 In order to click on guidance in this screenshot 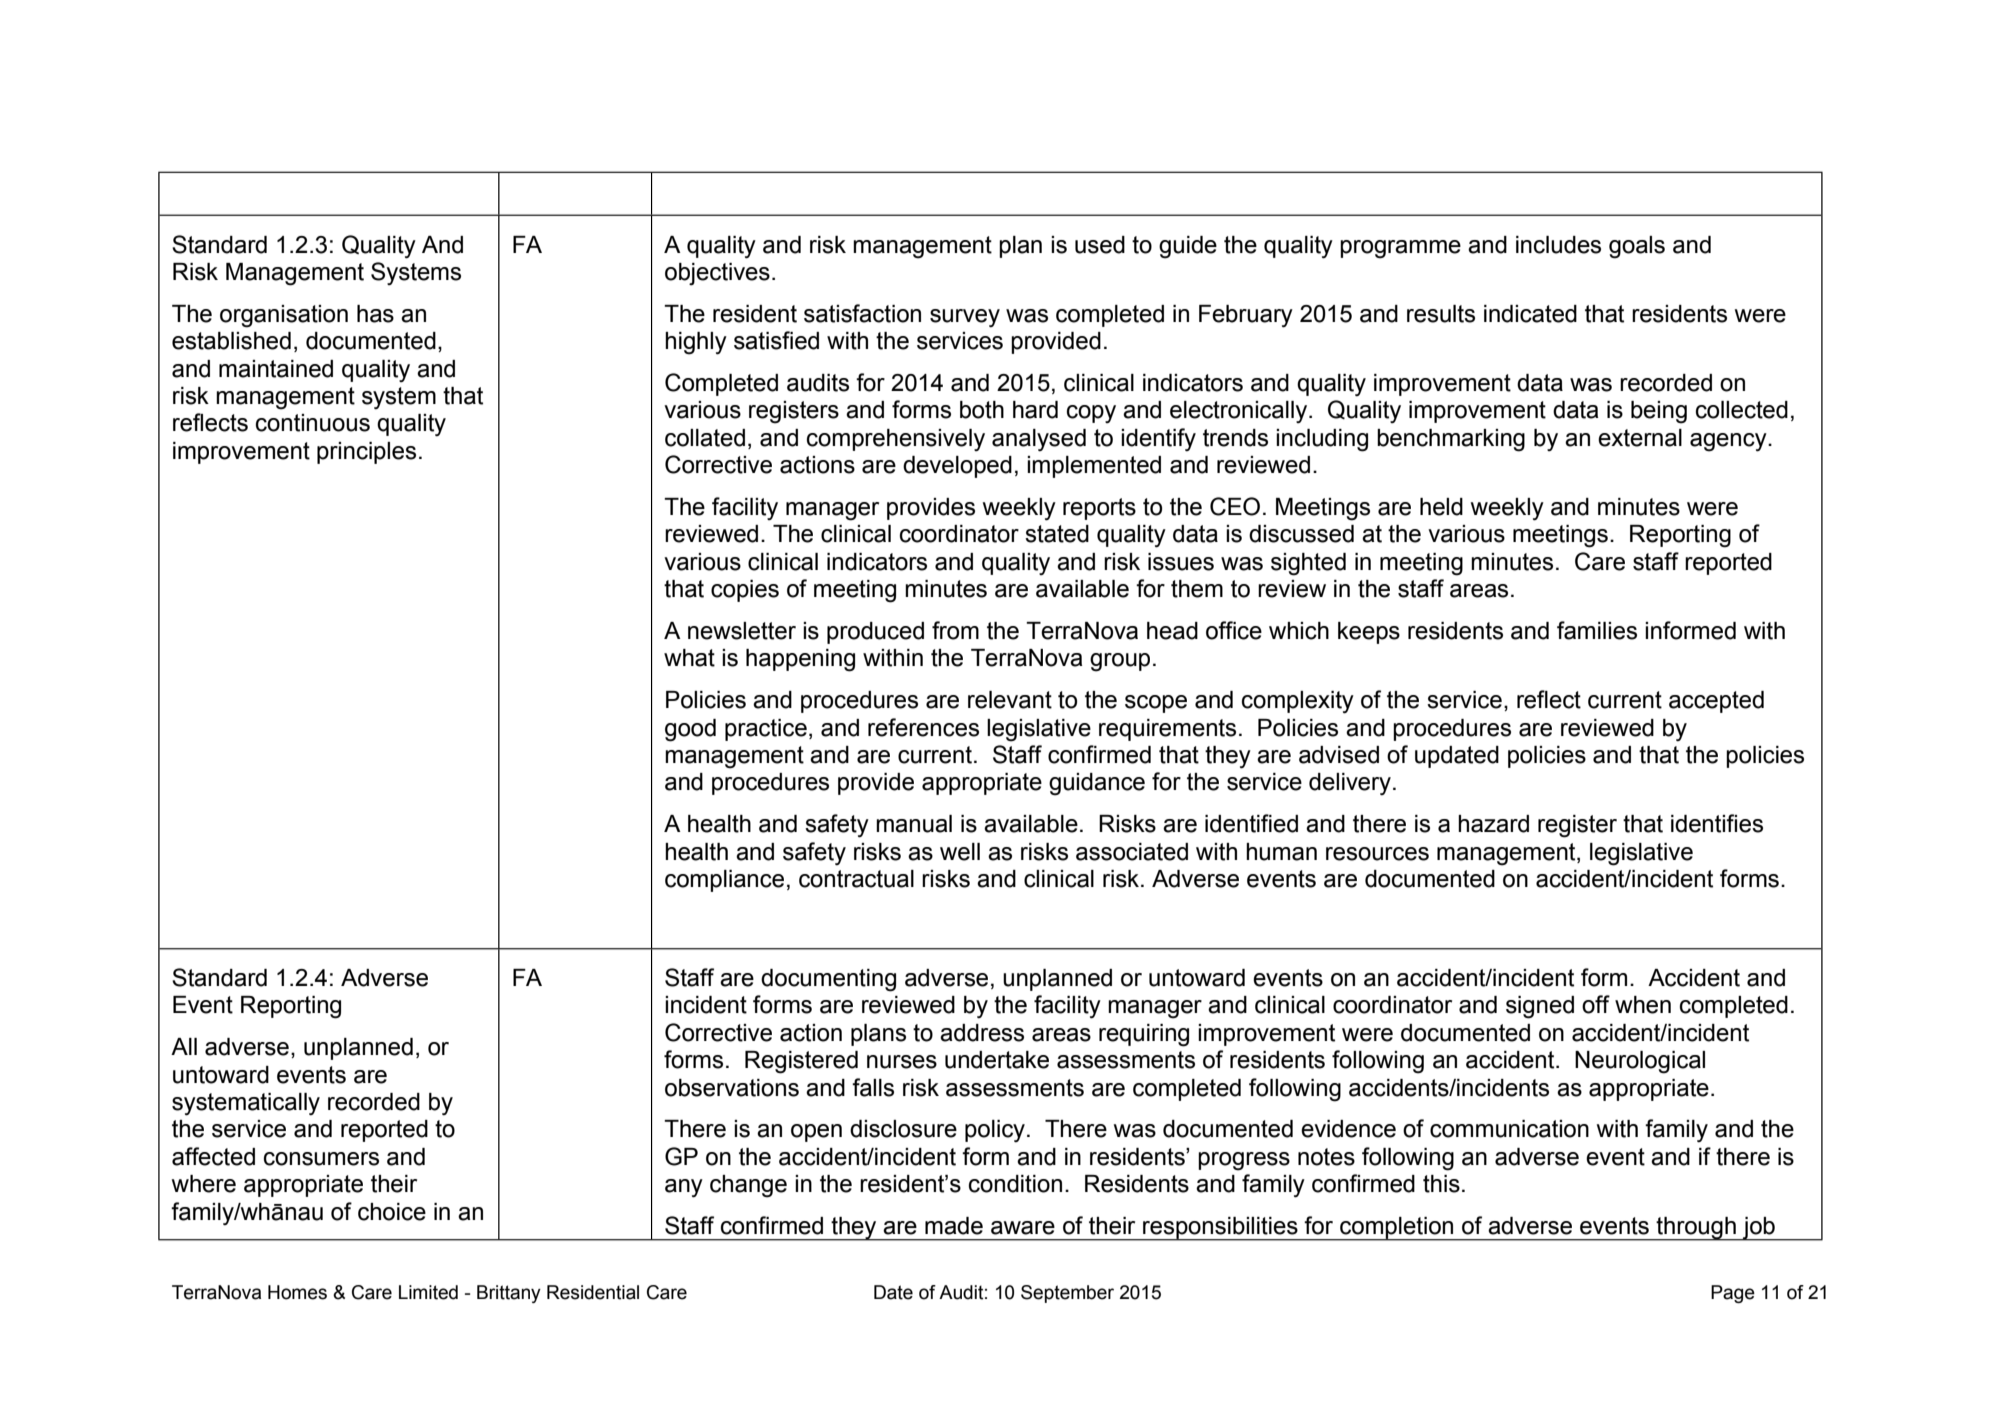, I will do `click(1097, 784)`.
